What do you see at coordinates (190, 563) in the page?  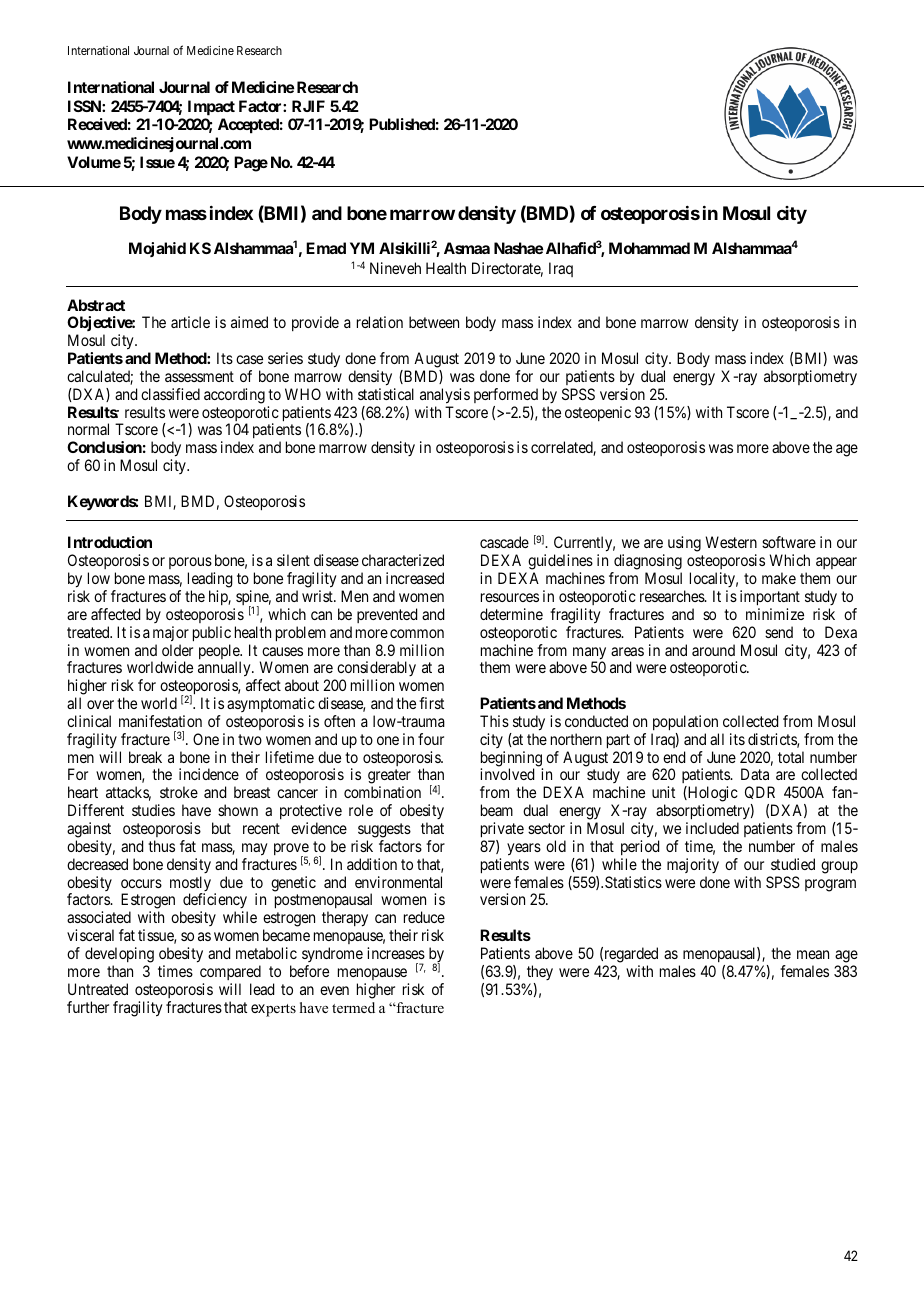 I see `porous` at bounding box center [190, 563].
